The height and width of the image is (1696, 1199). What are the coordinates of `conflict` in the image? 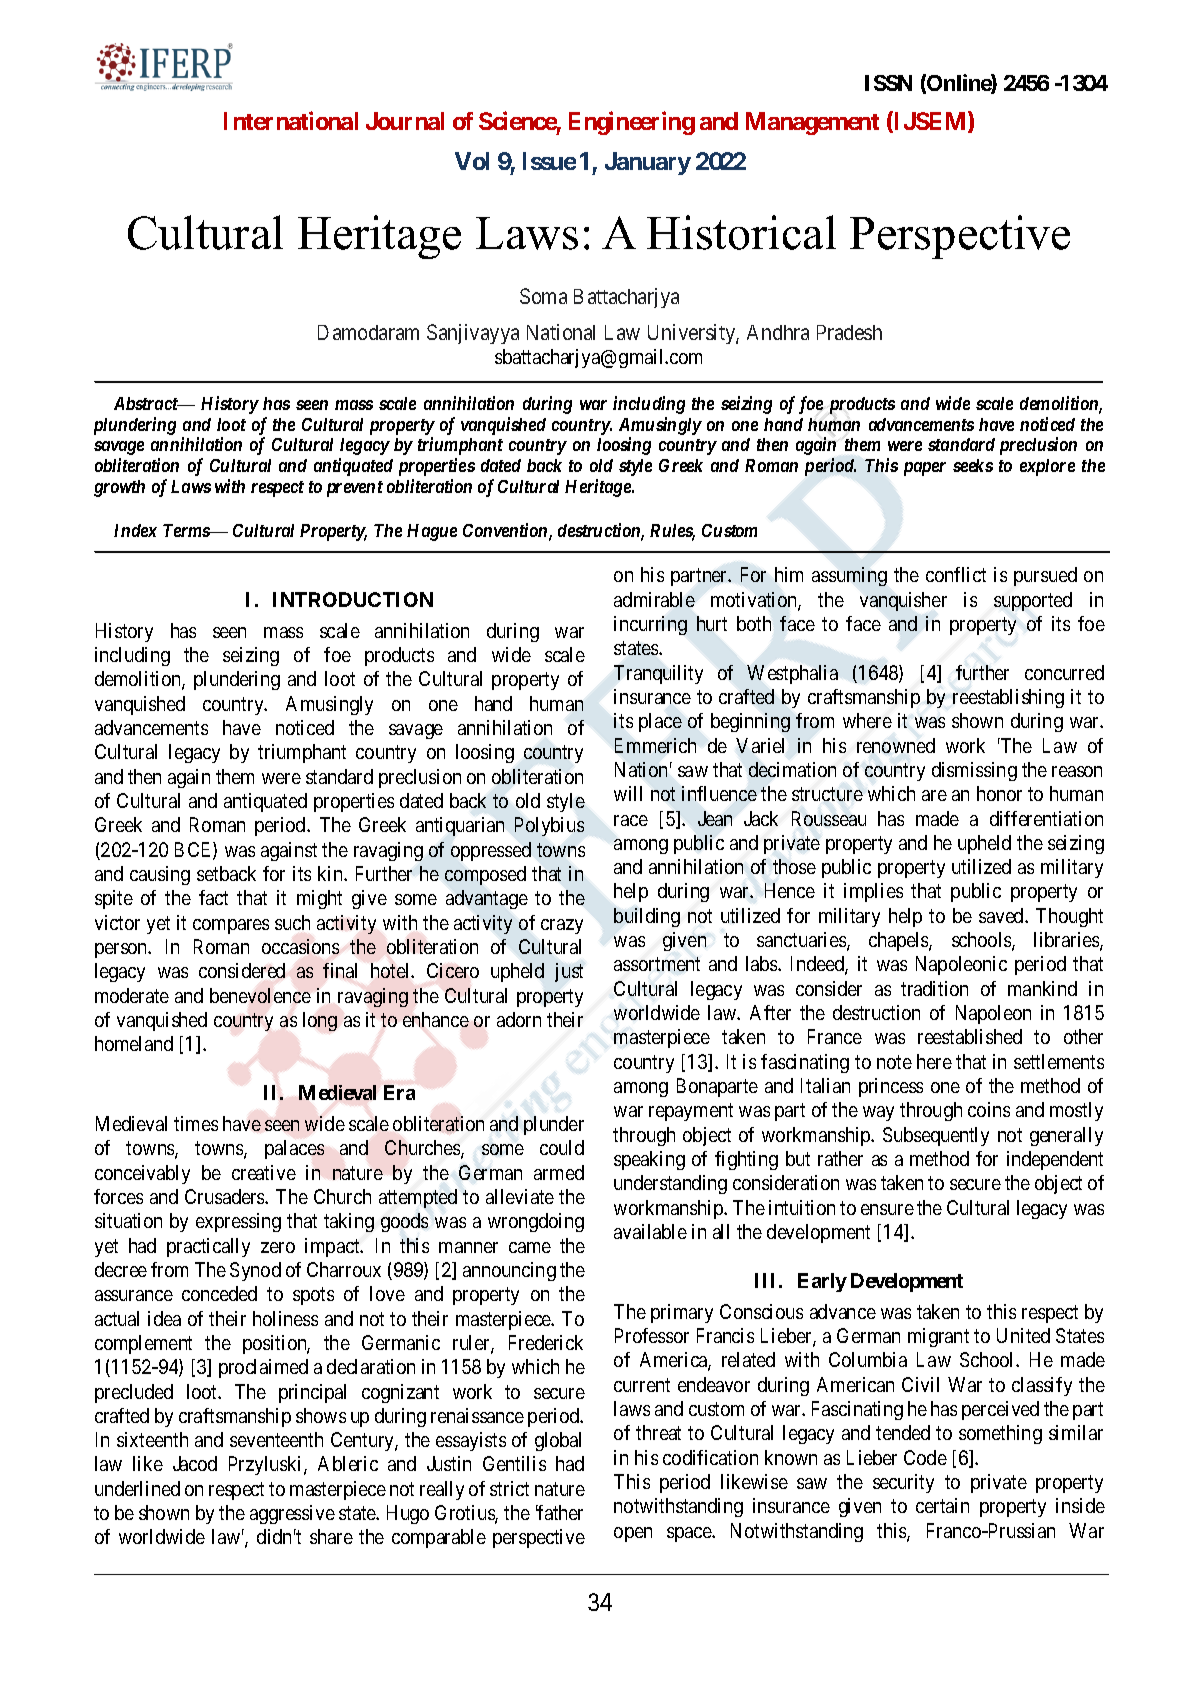 It's located at (956, 574).
